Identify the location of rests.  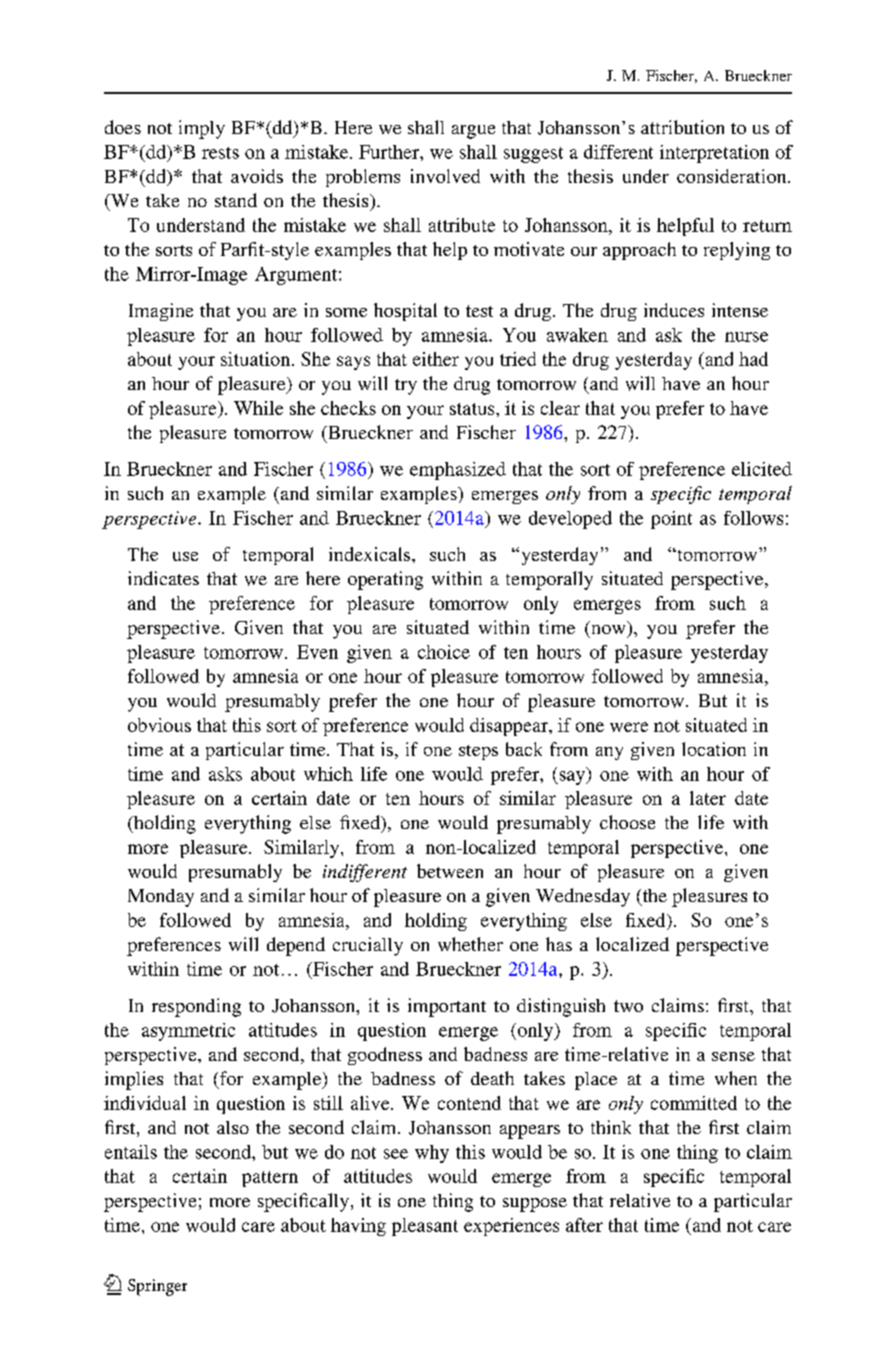
(220, 153).
